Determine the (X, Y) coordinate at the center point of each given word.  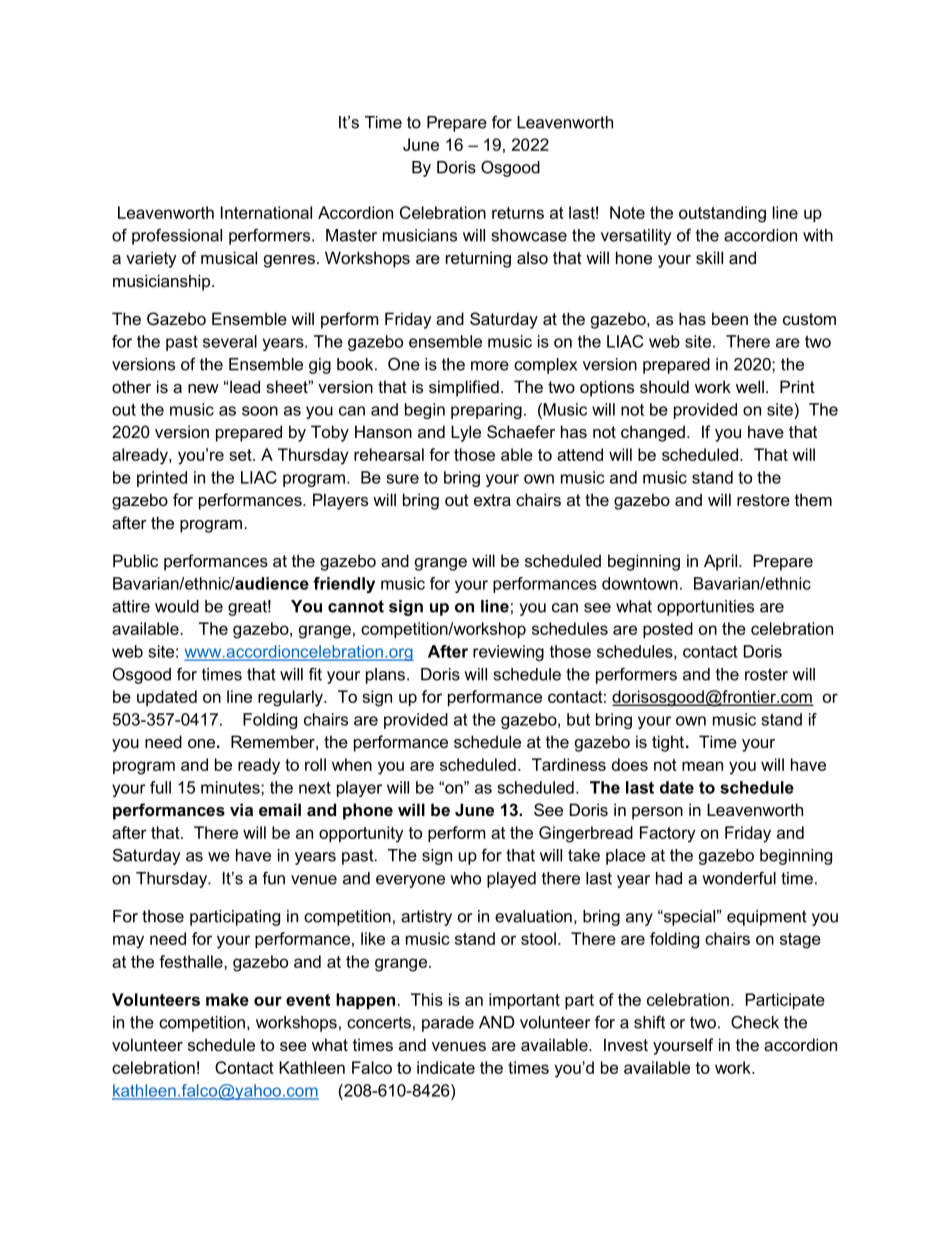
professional (177, 236)
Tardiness (569, 764)
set (241, 455)
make (227, 999)
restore (763, 500)
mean (702, 766)
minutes (231, 787)
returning (478, 259)
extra (492, 500)
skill (709, 257)
